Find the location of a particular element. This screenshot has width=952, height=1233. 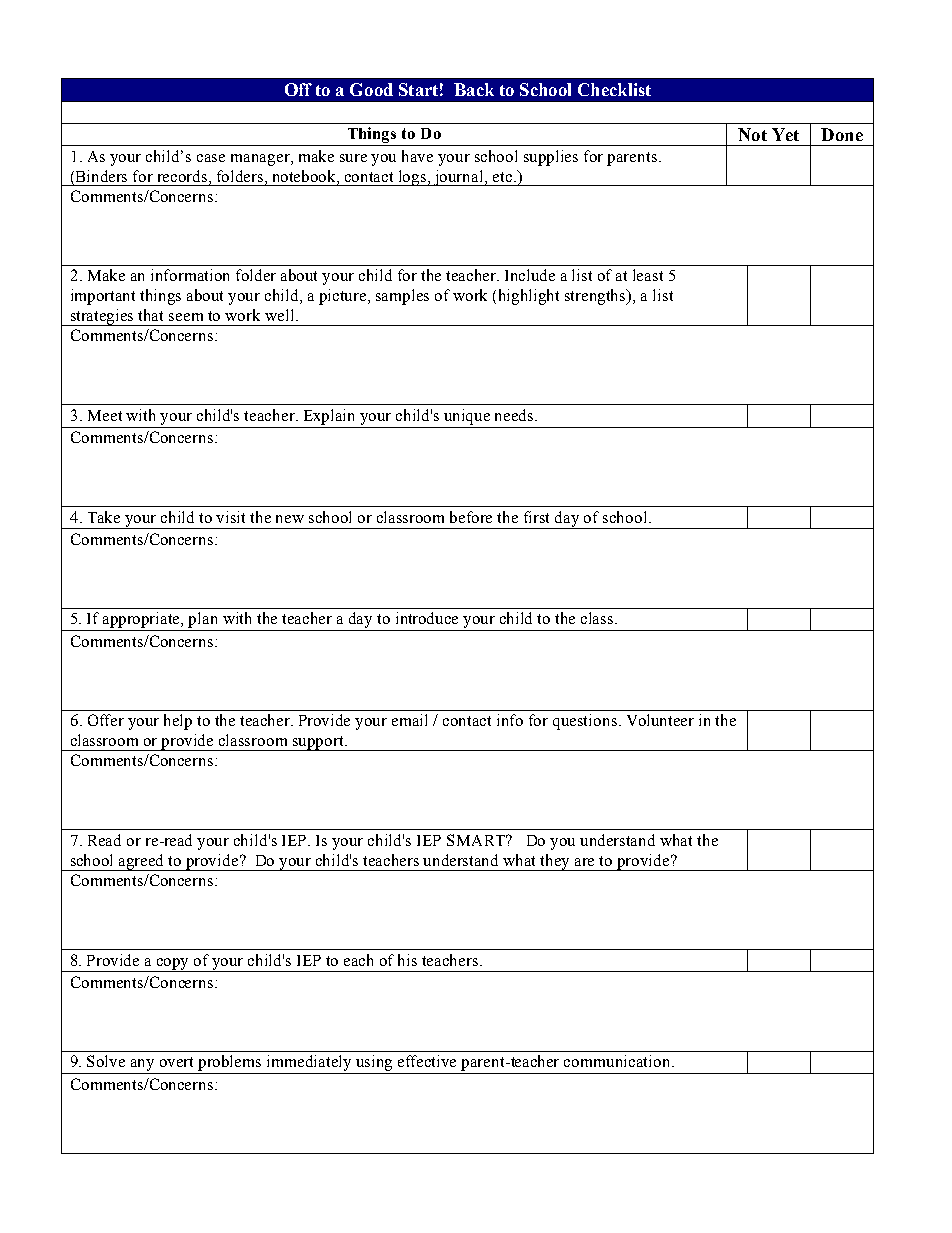

Volunteer is located at coordinates (660, 720).
